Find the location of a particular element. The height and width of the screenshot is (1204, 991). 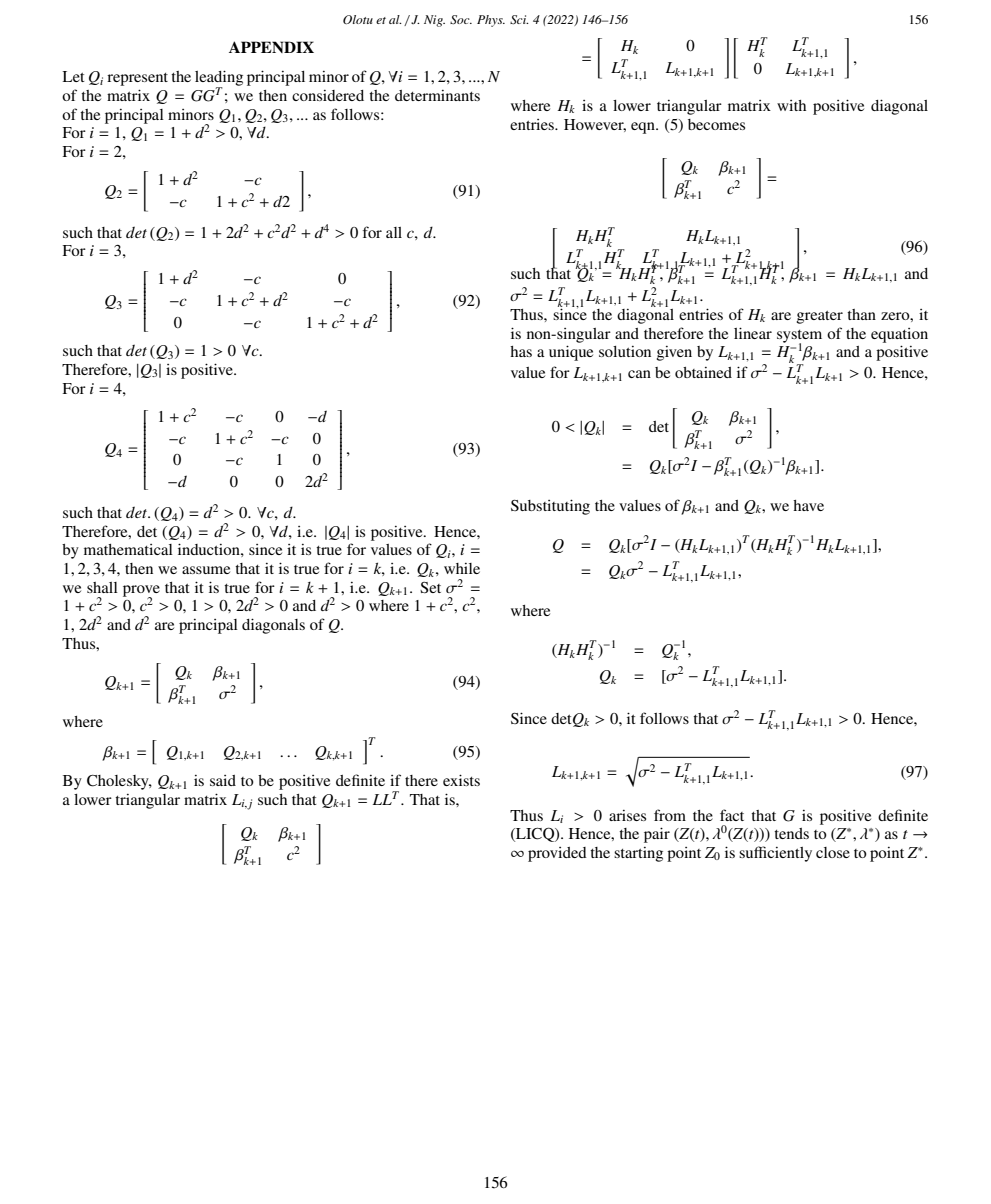

with is located at coordinates (791, 105).
